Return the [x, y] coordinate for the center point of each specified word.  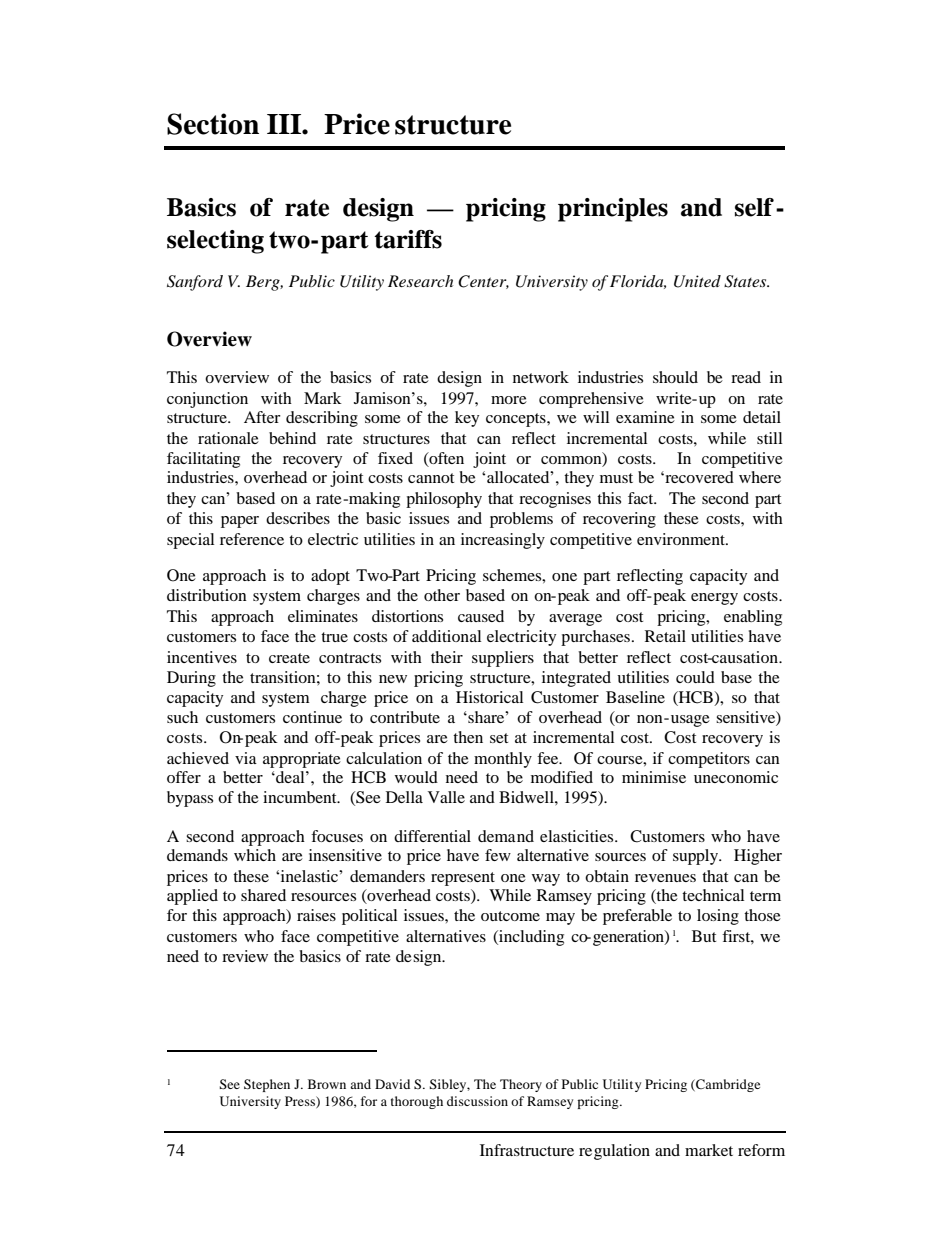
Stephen [267, 1085]
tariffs [408, 239]
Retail [665, 636]
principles [613, 210]
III [285, 124]
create [289, 658]
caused [481, 616]
